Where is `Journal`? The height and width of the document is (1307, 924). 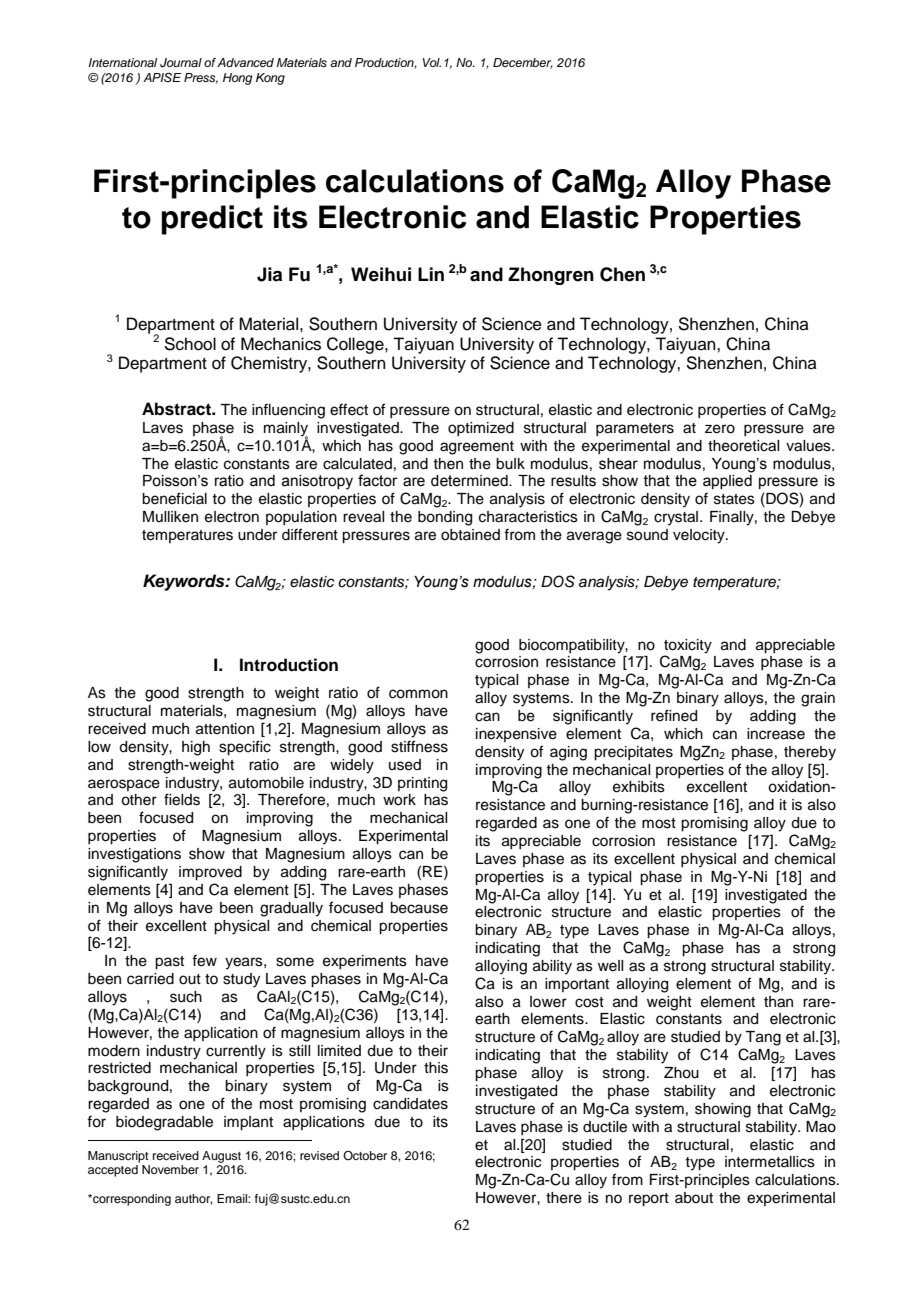
Journal is located at coordinates (181, 63).
